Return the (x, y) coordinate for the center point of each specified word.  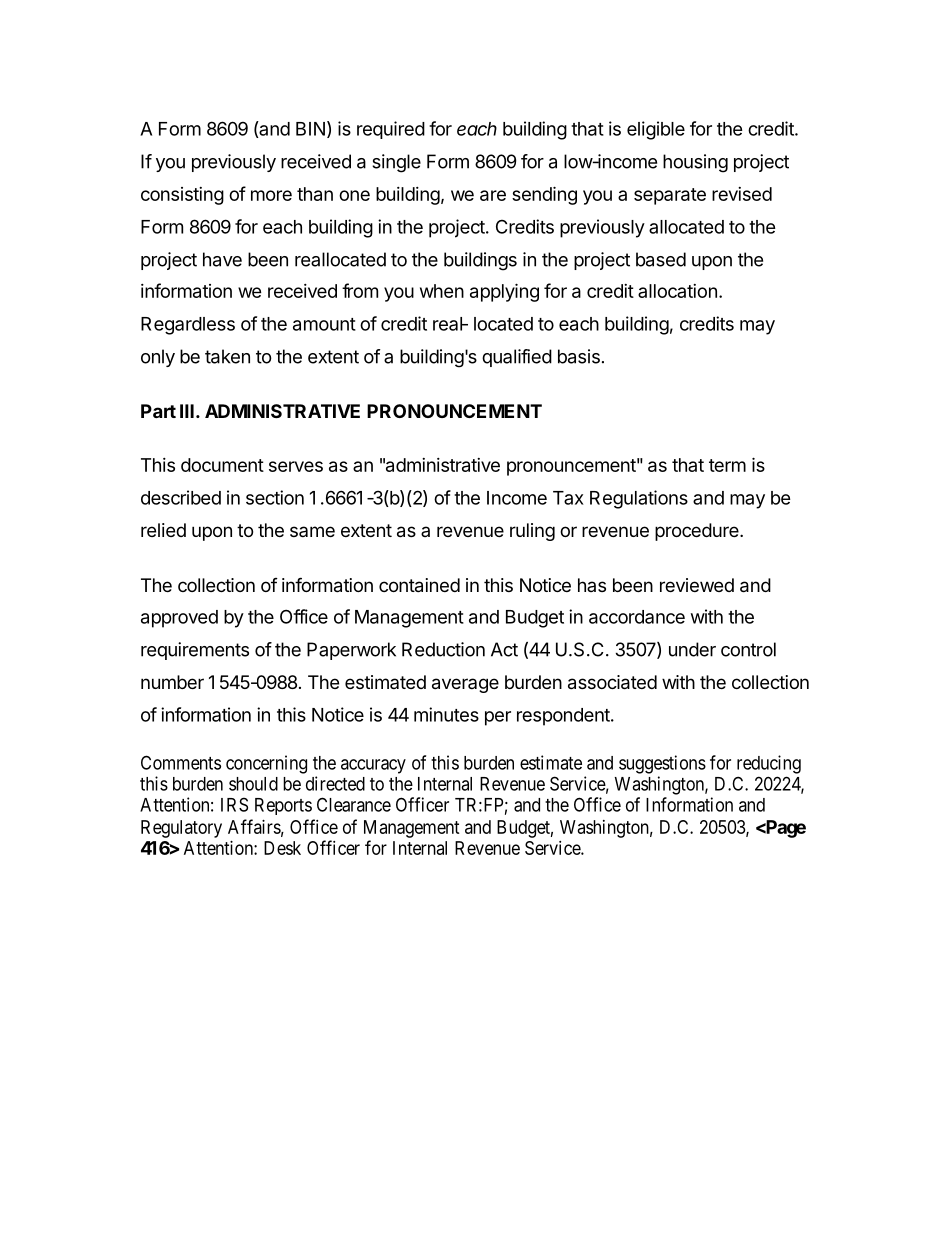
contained (419, 585)
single (396, 163)
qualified (517, 358)
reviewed (697, 585)
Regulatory (181, 829)
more (271, 195)
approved (179, 619)
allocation (679, 291)
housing (695, 163)
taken (227, 356)
